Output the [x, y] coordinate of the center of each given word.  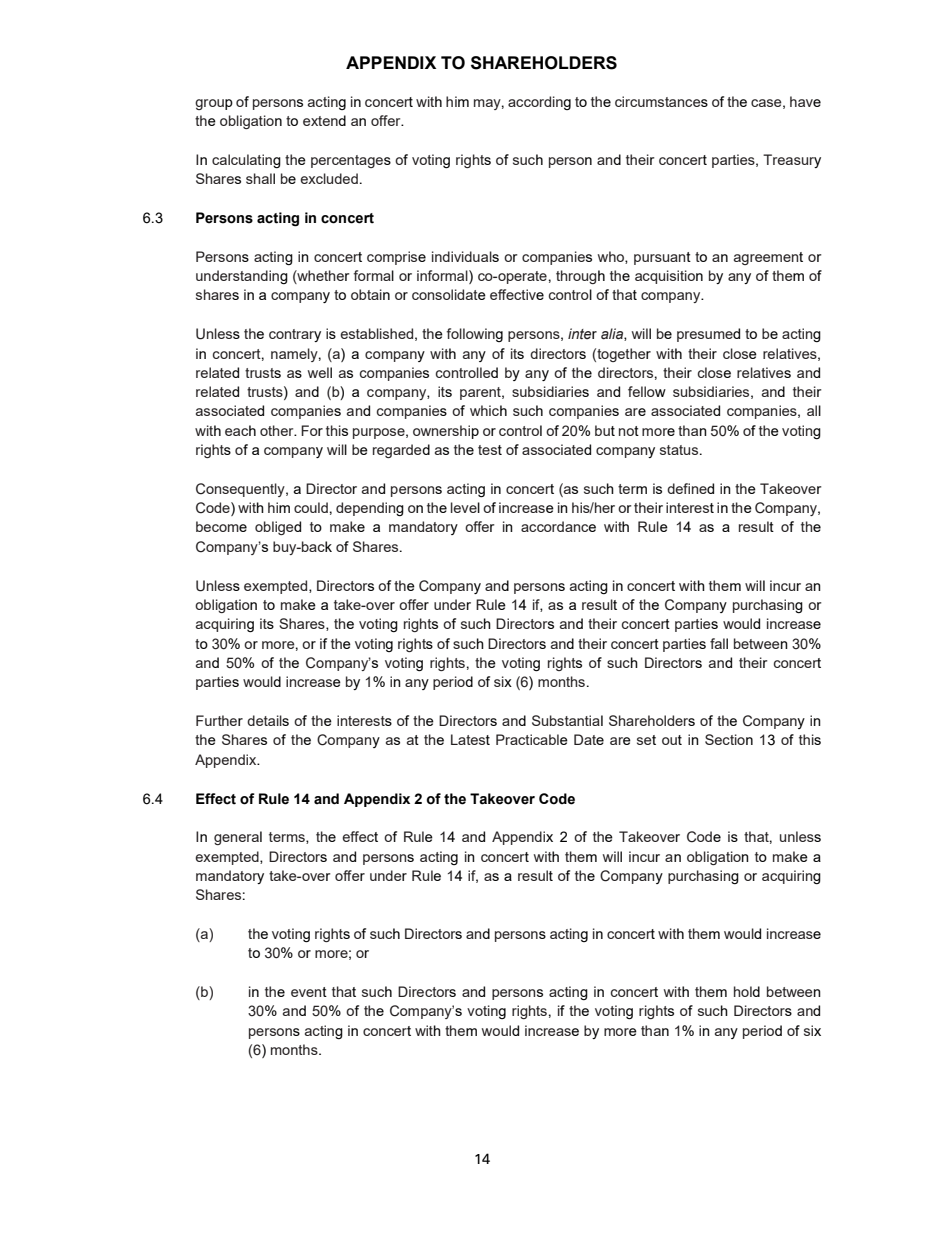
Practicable [532, 739]
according [539, 103]
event [309, 992]
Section [729, 739]
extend [324, 120]
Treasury [792, 161]
